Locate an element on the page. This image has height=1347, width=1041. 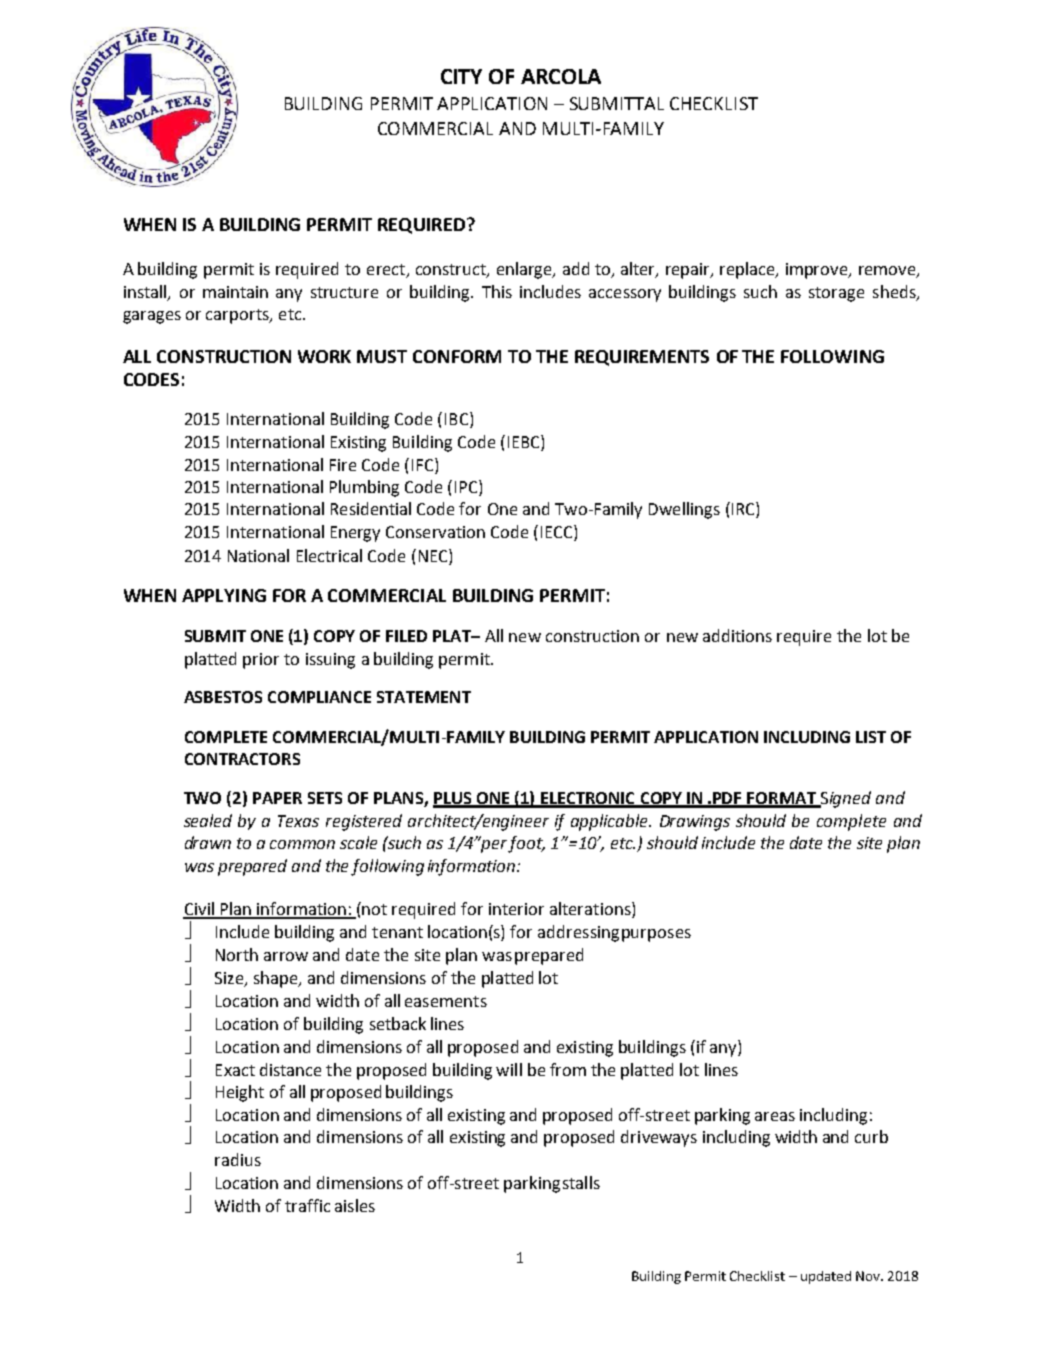
Signed is located at coordinates (845, 799).
